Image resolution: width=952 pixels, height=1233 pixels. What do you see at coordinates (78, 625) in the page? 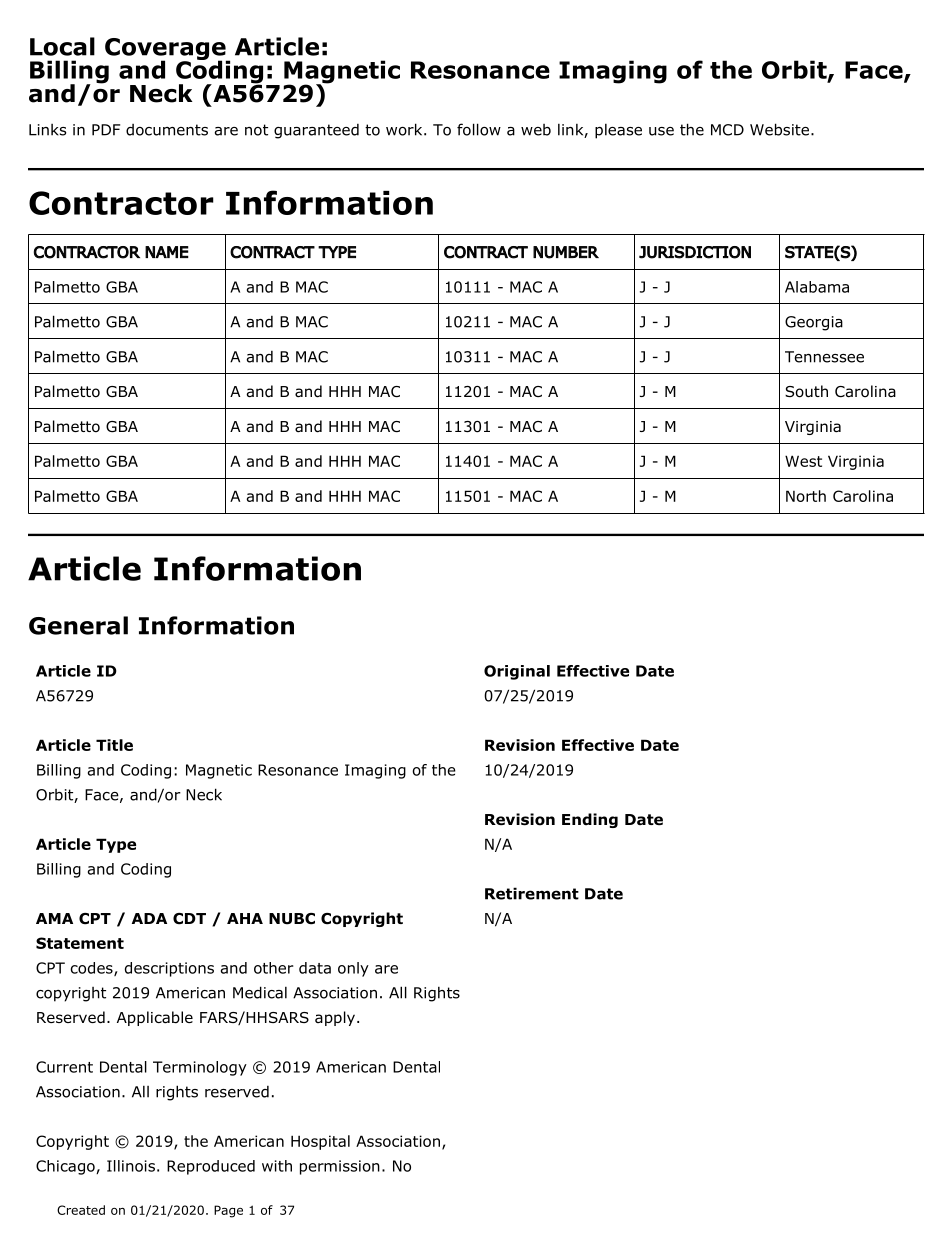
I see `General` at bounding box center [78, 625].
